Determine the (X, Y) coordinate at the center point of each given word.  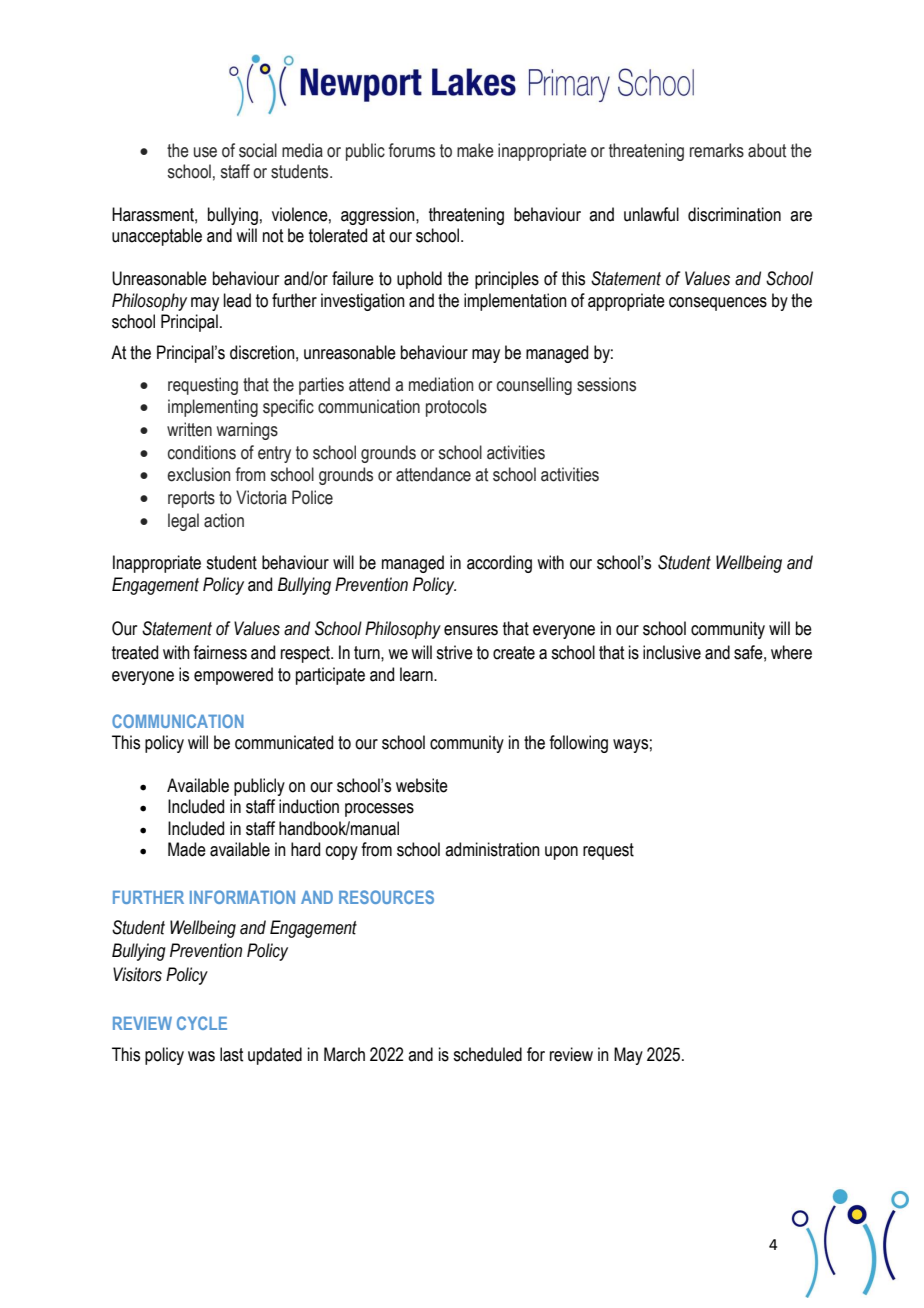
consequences (718, 304)
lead (237, 300)
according (499, 564)
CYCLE (202, 1023)
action (224, 520)
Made (187, 849)
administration (492, 849)
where (791, 652)
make (475, 150)
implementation (515, 302)
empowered (233, 676)
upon (561, 853)
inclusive (672, 652)
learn (417, 674)
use (205, 152)
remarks (717, 150)
